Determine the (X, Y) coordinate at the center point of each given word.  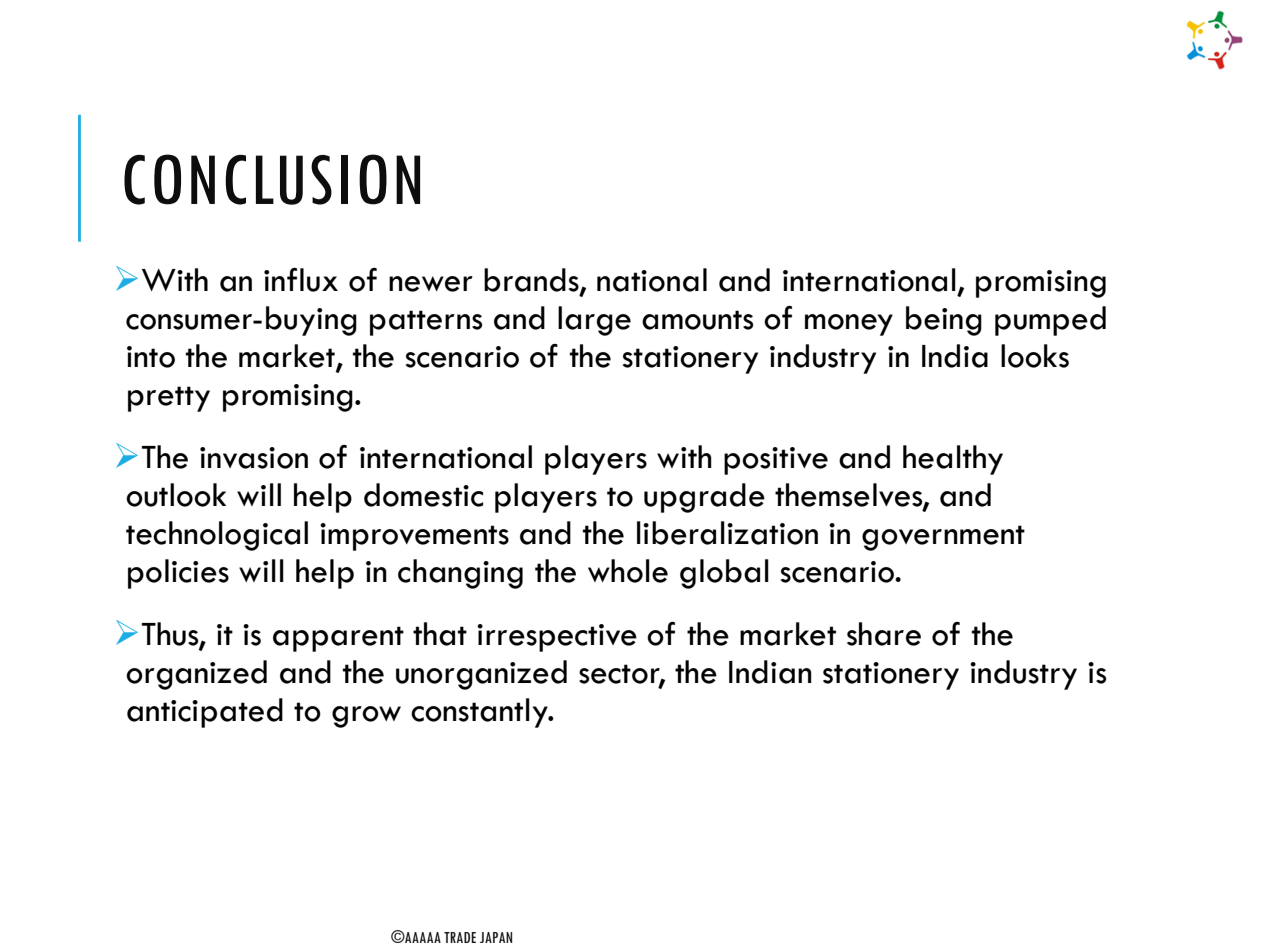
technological (217, 536)
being (944, 321)
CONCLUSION (272, 179)
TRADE (460, 937)
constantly (480, 713)
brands (532, 280)
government (943, 538)
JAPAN (496, 937)
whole (628, 571)
